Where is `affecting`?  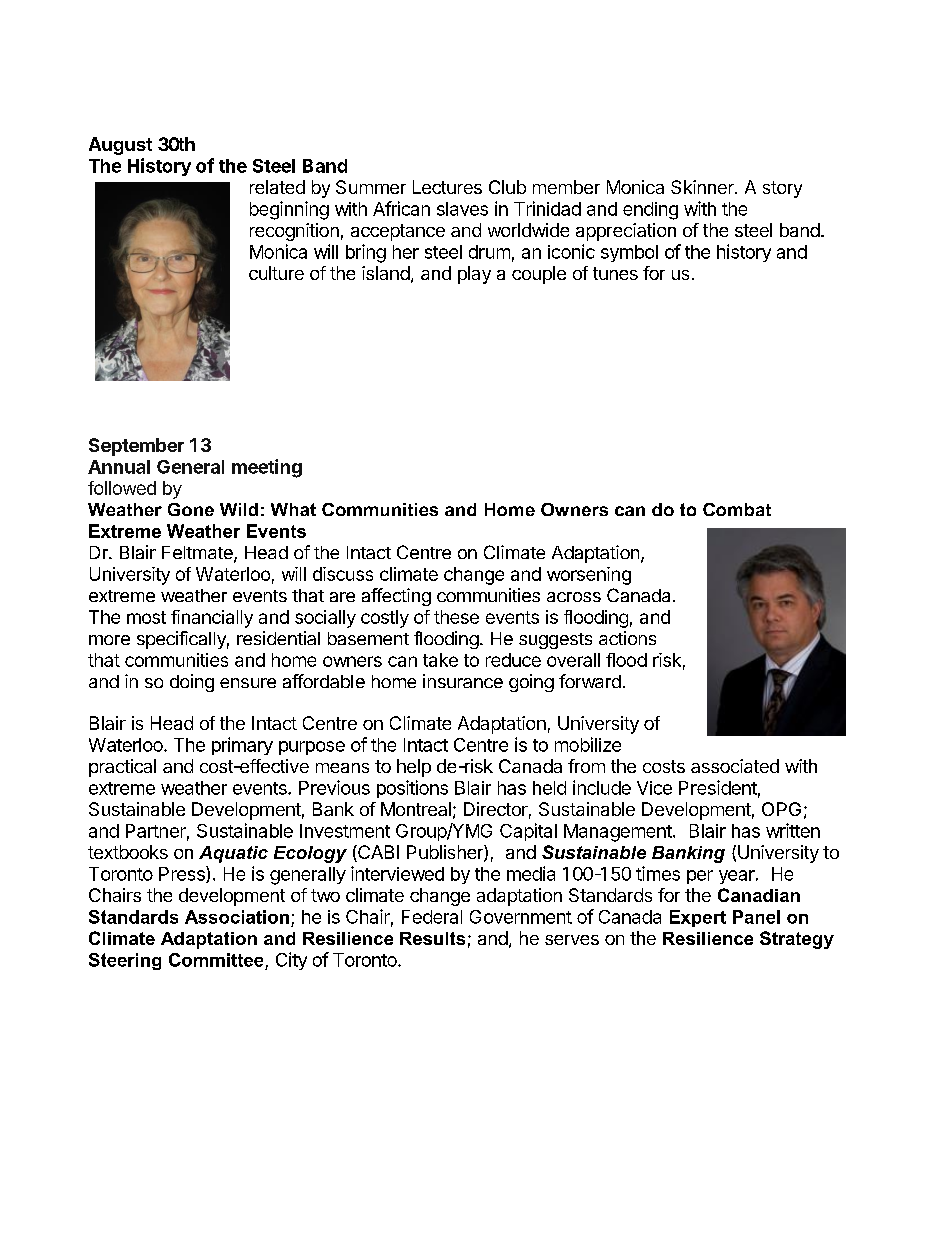 affecting is located at coordinates (396, 597).
